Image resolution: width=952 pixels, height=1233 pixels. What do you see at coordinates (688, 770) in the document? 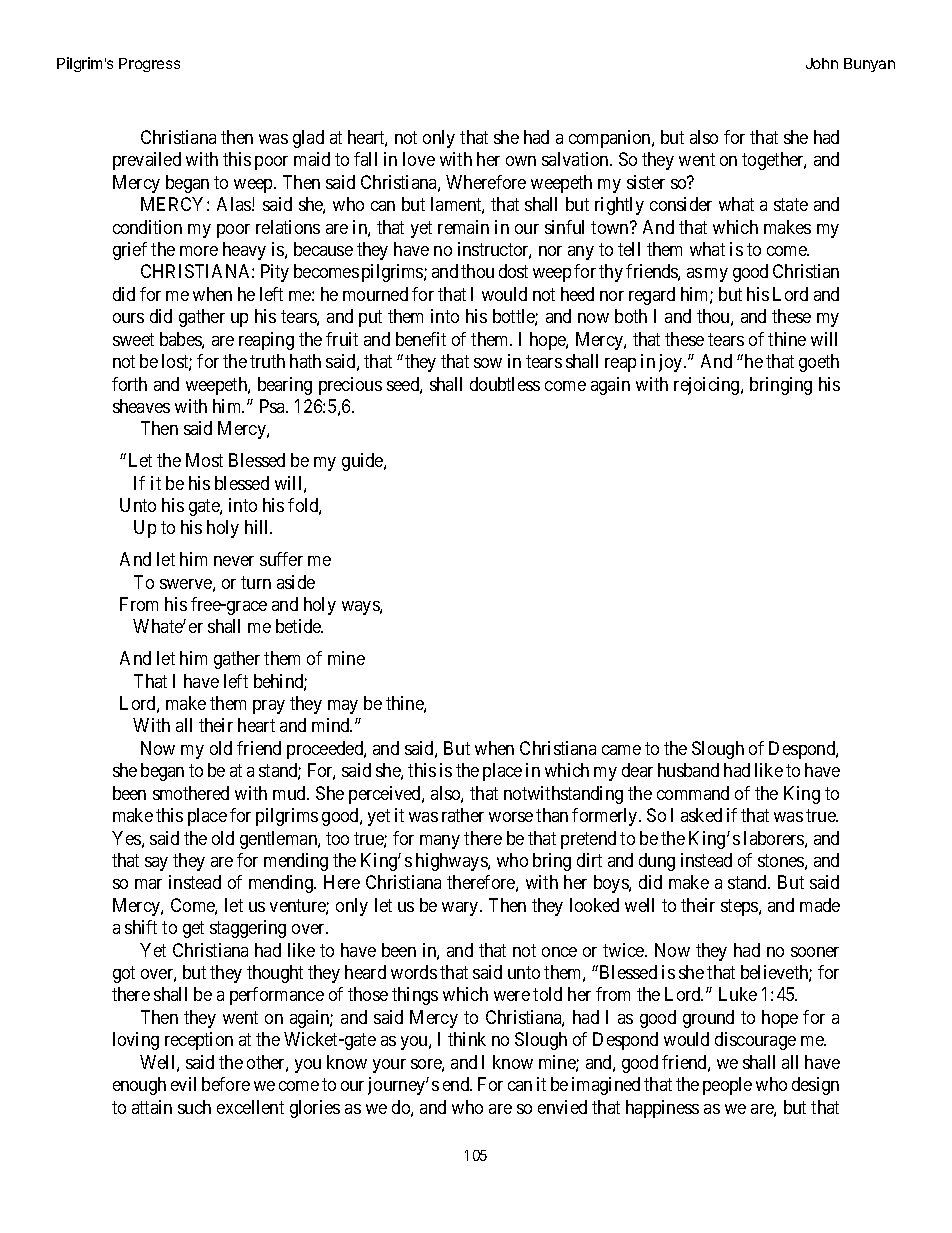
I see `husband` at bounding box center [688, 770].
